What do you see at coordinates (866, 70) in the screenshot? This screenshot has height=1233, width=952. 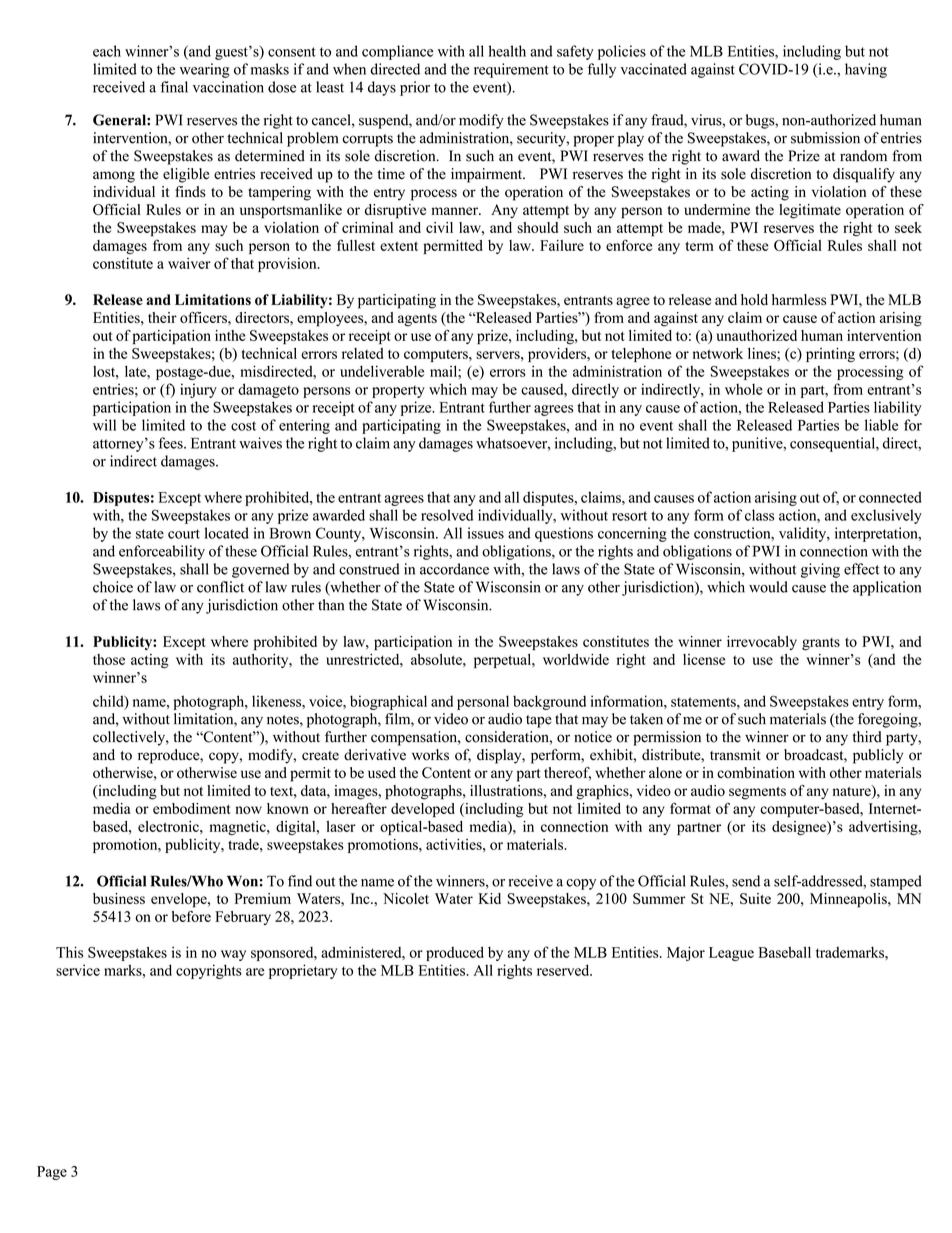 I see `having` at bounding box center [866, 70].
